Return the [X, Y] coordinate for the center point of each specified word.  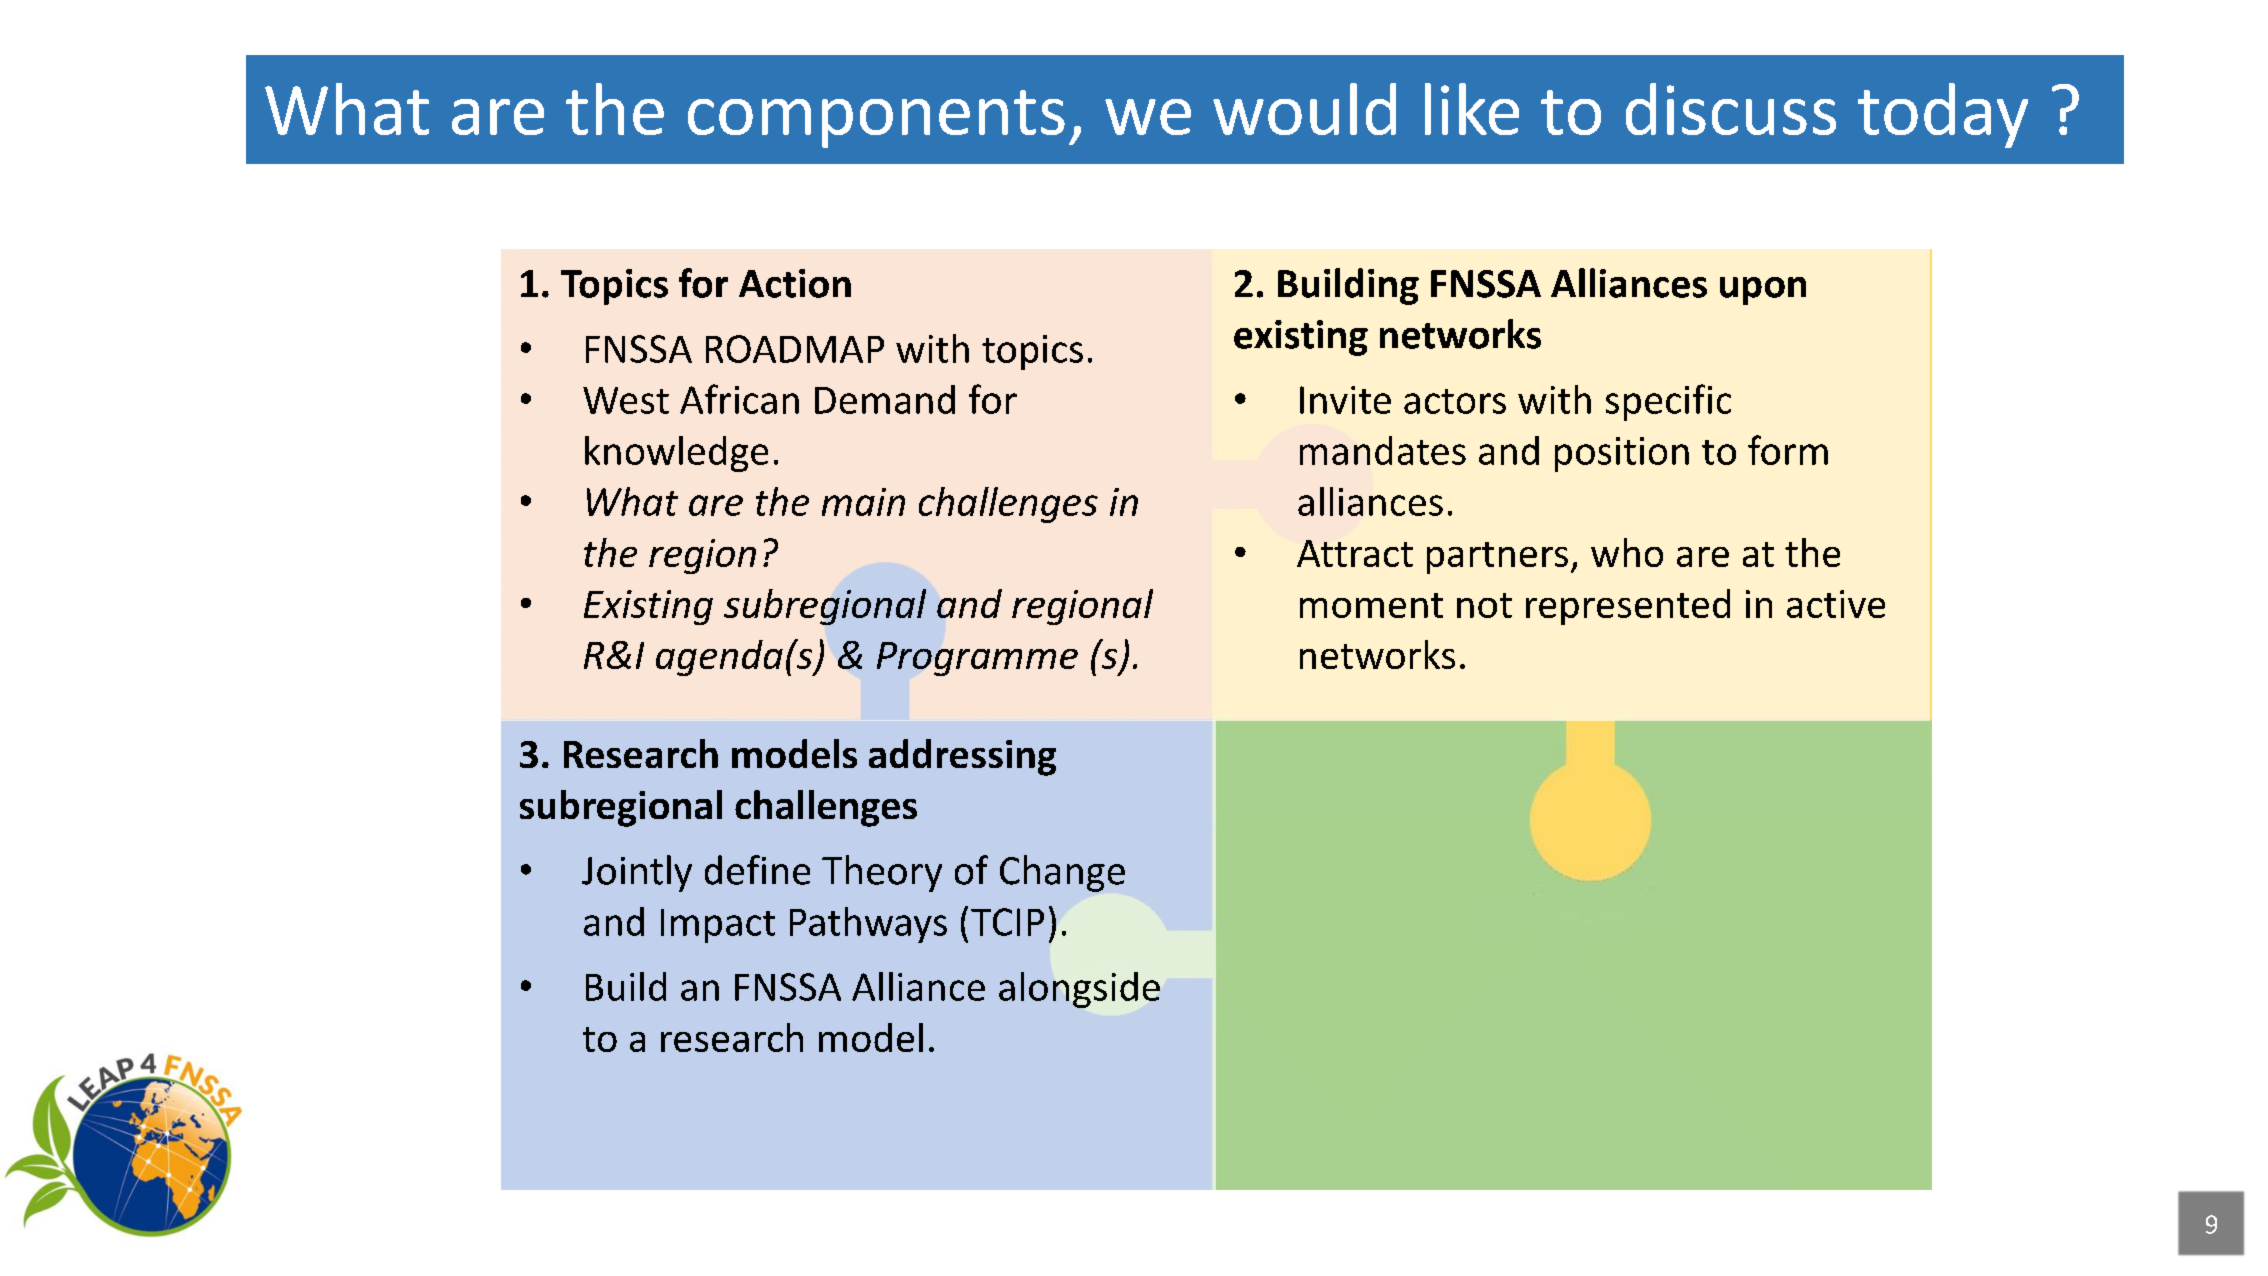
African [739, 399]
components [876, 119]
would [1304, 109]
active [1836, 604]
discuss [1731, 109]
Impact [718, 926]
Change [1062, 873]
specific [1668, 402]
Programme [977, 659]
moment [1371, 605]
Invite [1345, 400]
